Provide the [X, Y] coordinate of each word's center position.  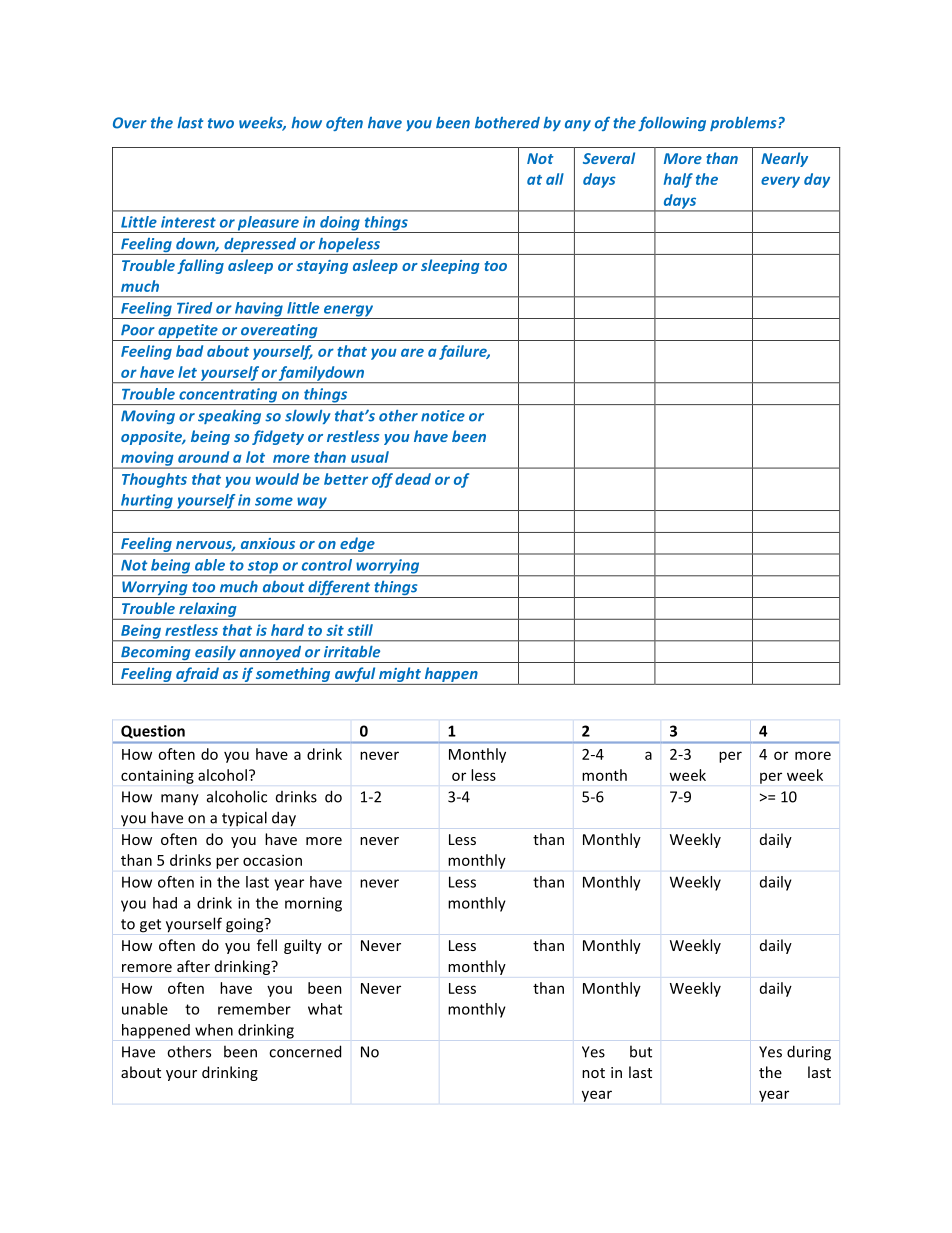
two [221, 123]
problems [744, 124]
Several [609, 158]
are [412, 352]
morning [313, 904]
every [780, 182]
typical [244, 819]
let [187, 372]
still [360, 630]
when [214, 1030]
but [641, 1051]
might [400, 676]
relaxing [208, 609]
